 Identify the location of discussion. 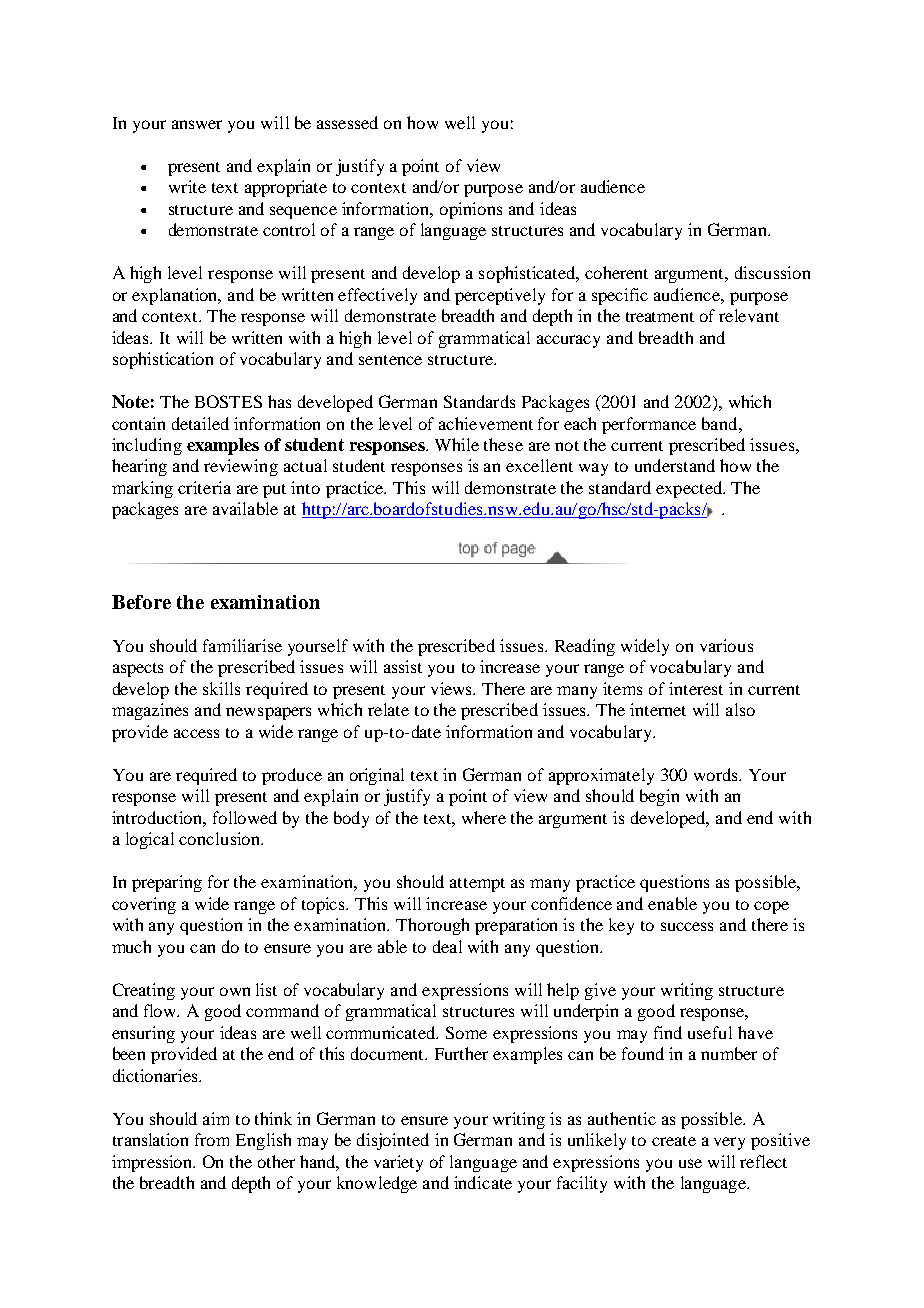
(772, 272).
